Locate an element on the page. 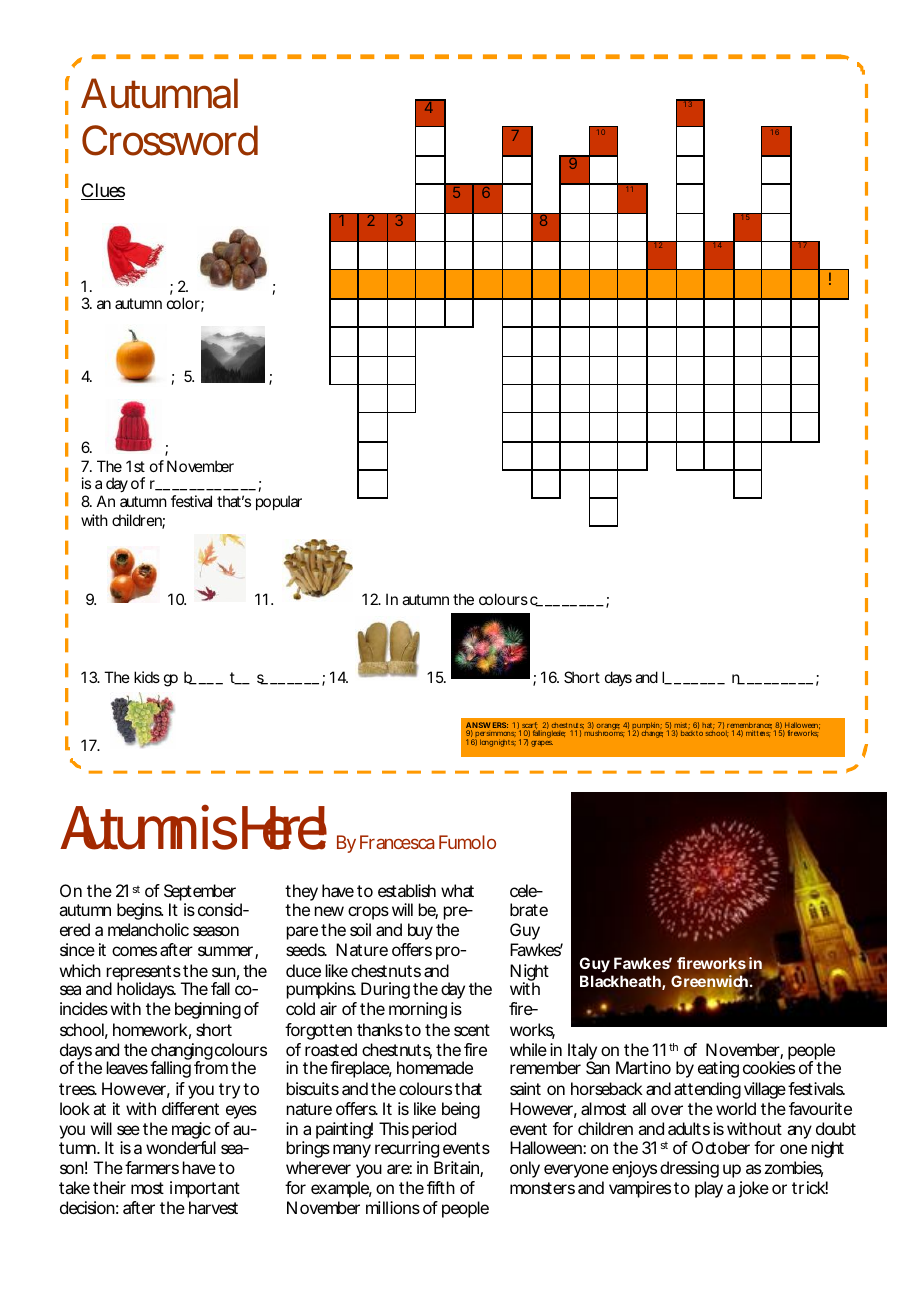 The height and width of the image is (1308, 924). long is located at coordinates (486, 743).
